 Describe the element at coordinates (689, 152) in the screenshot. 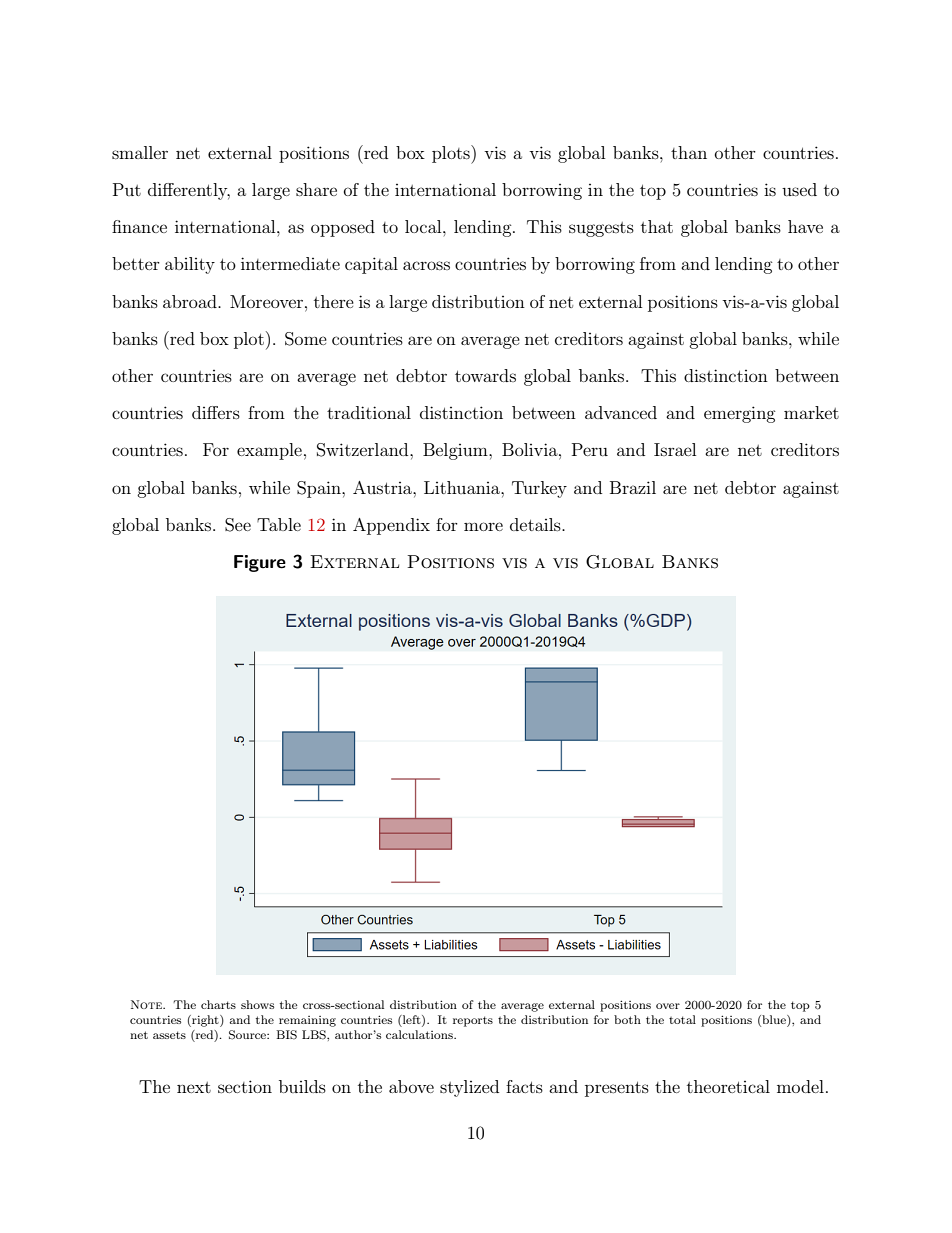

I see `than` at that location.
